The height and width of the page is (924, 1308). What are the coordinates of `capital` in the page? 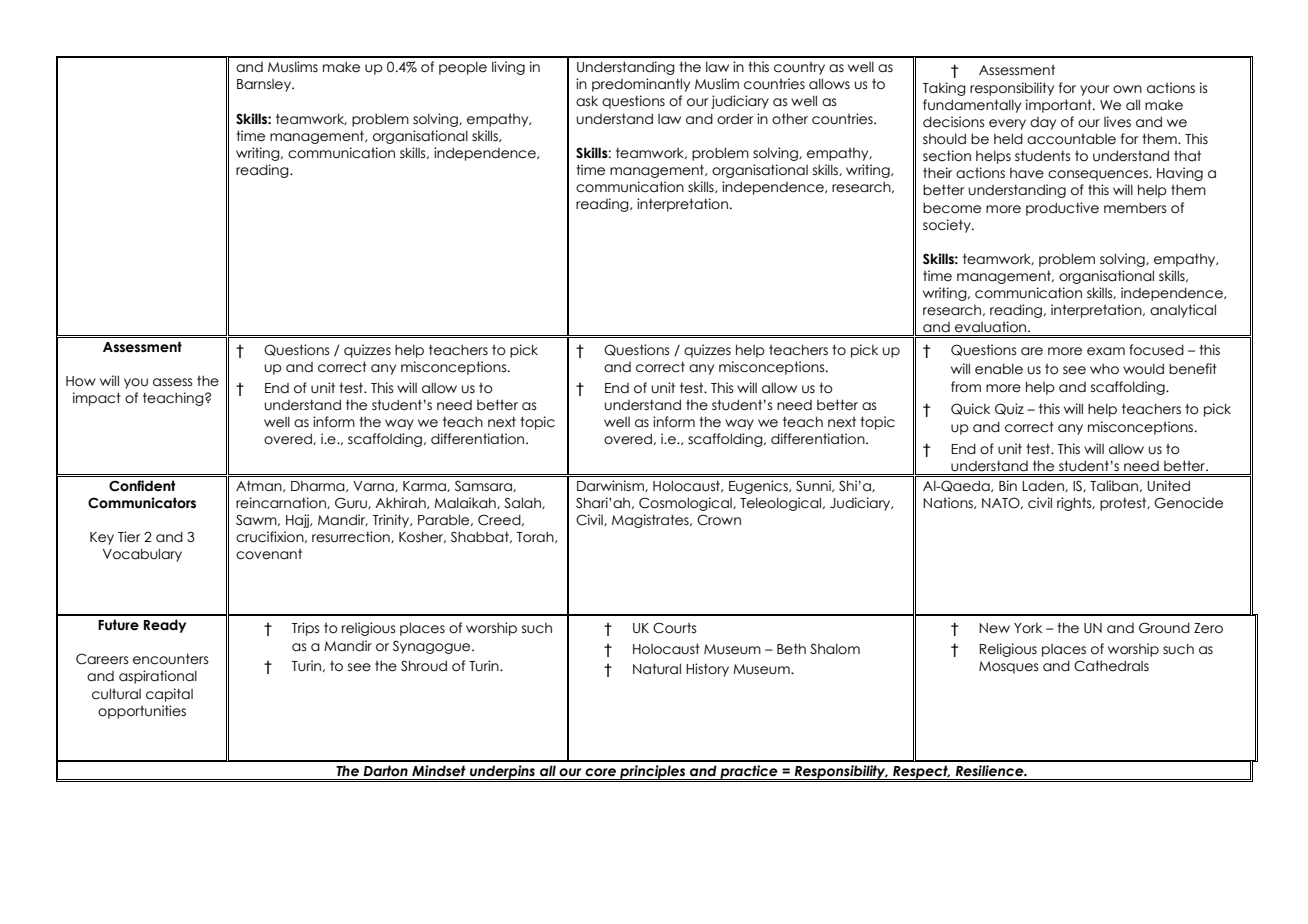 It's located at (169, 695).
